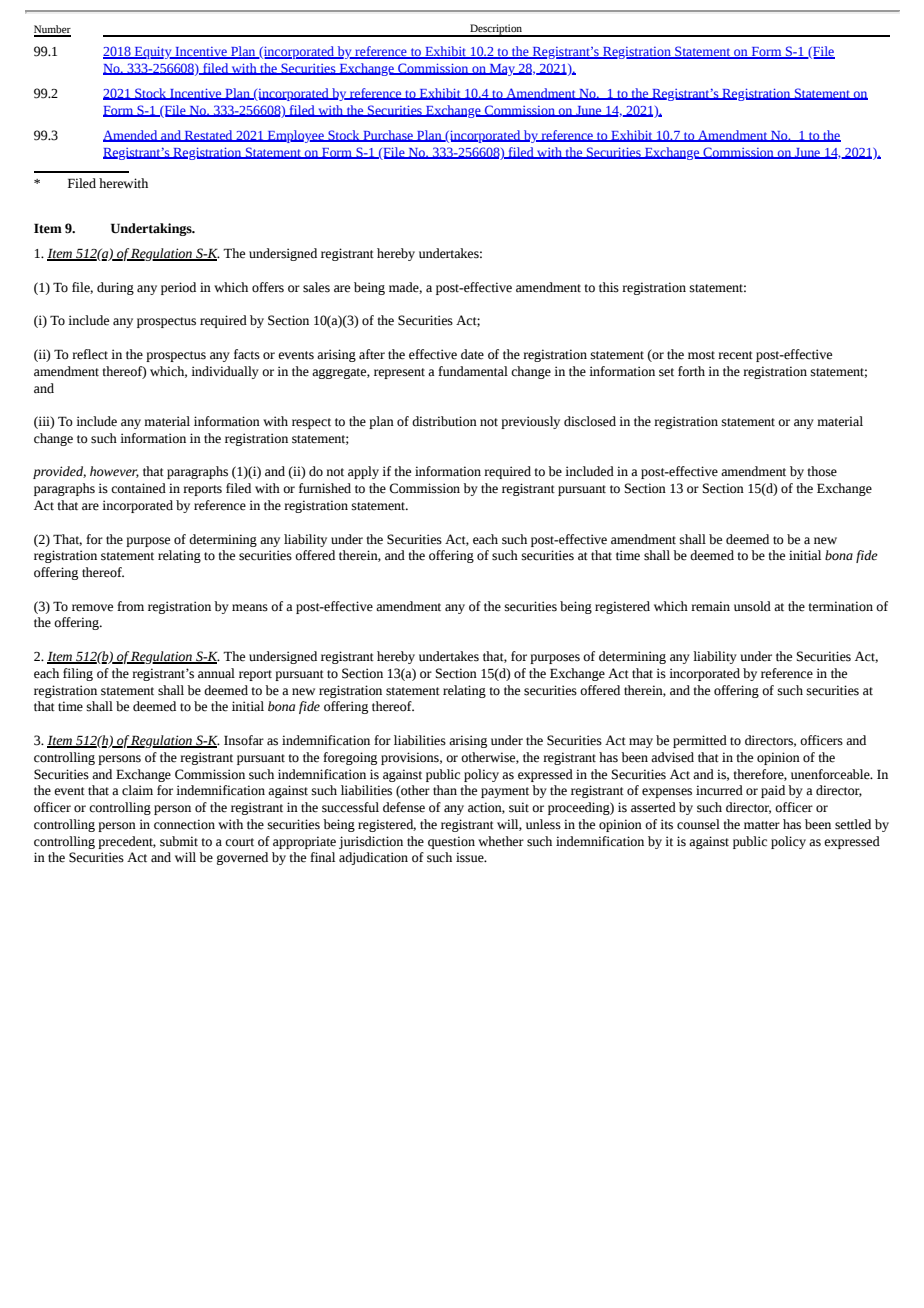 The image size is (924, 1308). I want to click on means, so click(250, 608).
